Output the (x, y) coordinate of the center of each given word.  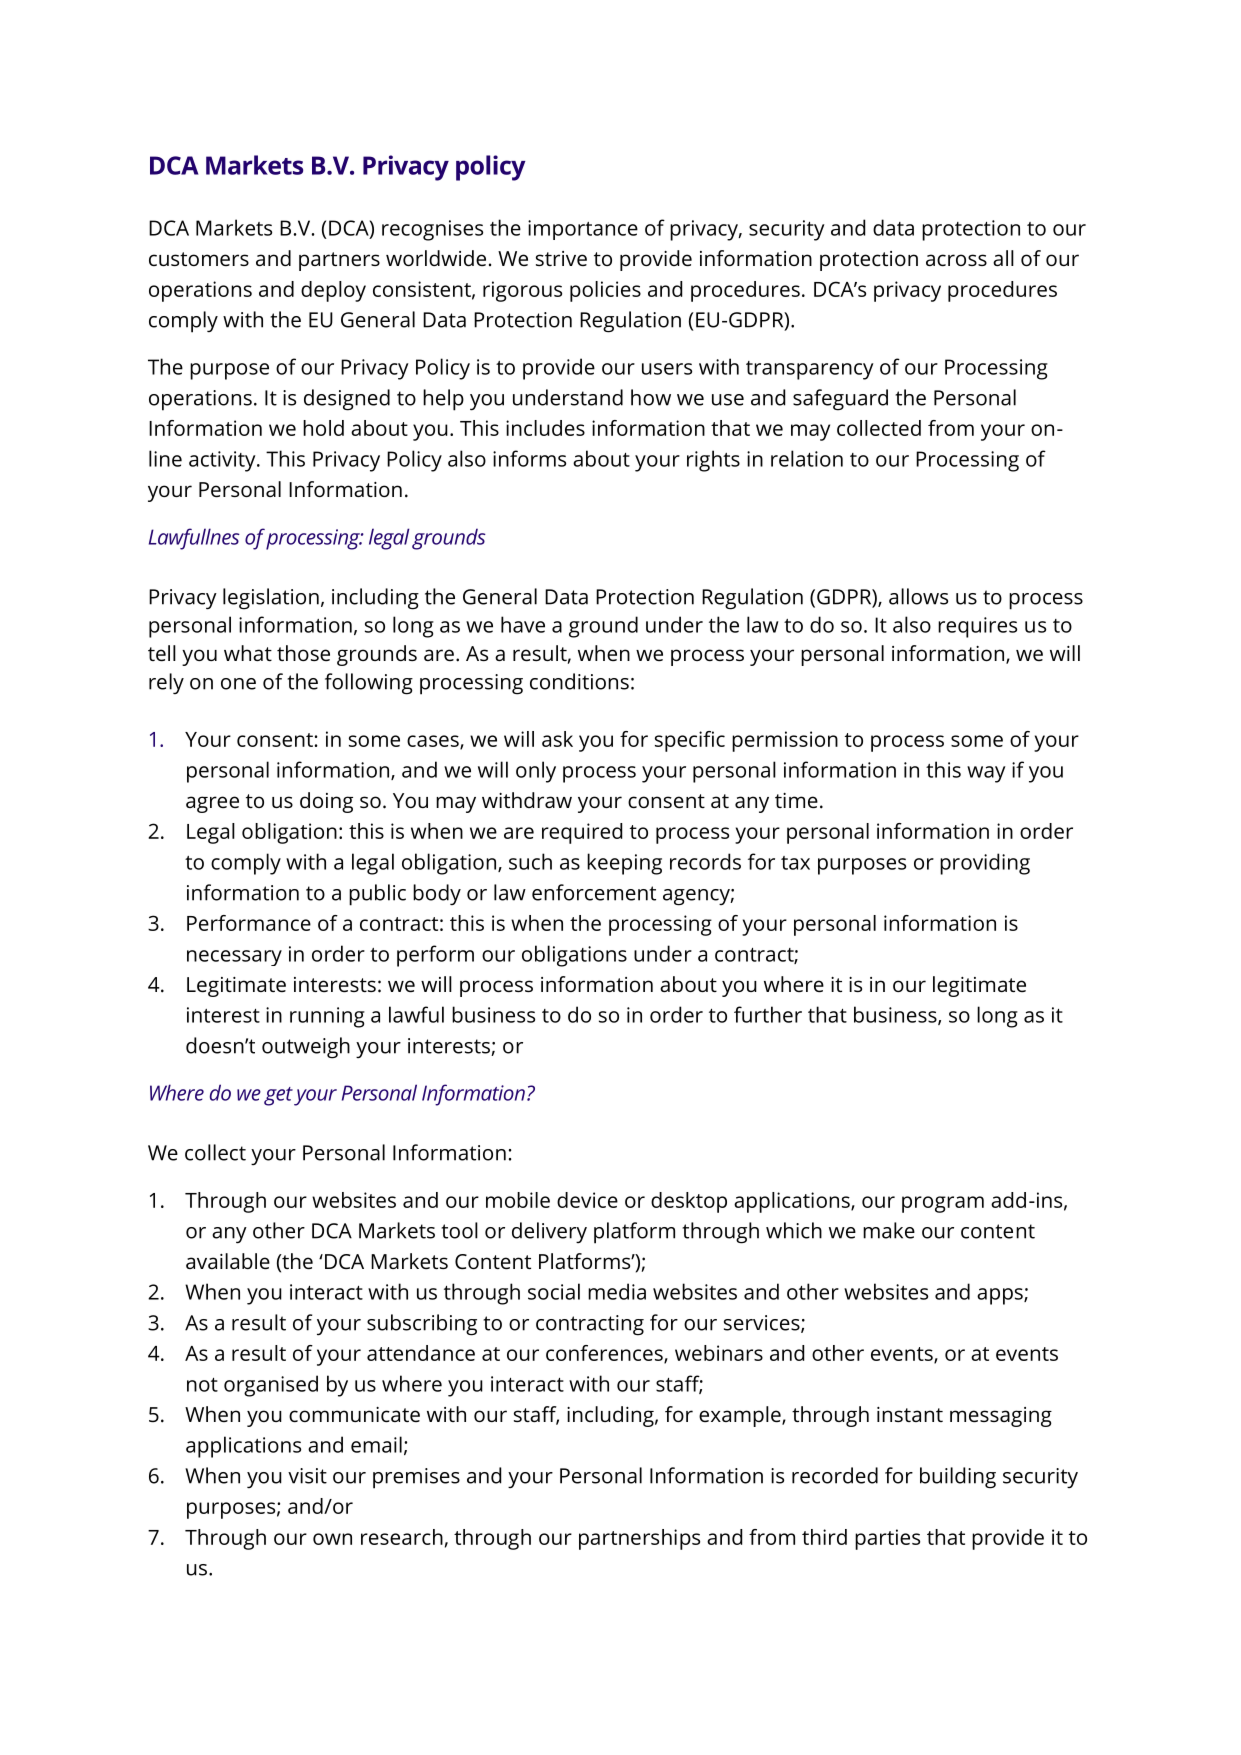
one (238, 684)
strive (561, 258)
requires (977, 627)
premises (416, 1478)
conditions (579, 681)
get (278, 1096)
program (943, 1204)
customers (199, 259)
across (956, 260)
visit (307, 1476)
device (587, 1200)
